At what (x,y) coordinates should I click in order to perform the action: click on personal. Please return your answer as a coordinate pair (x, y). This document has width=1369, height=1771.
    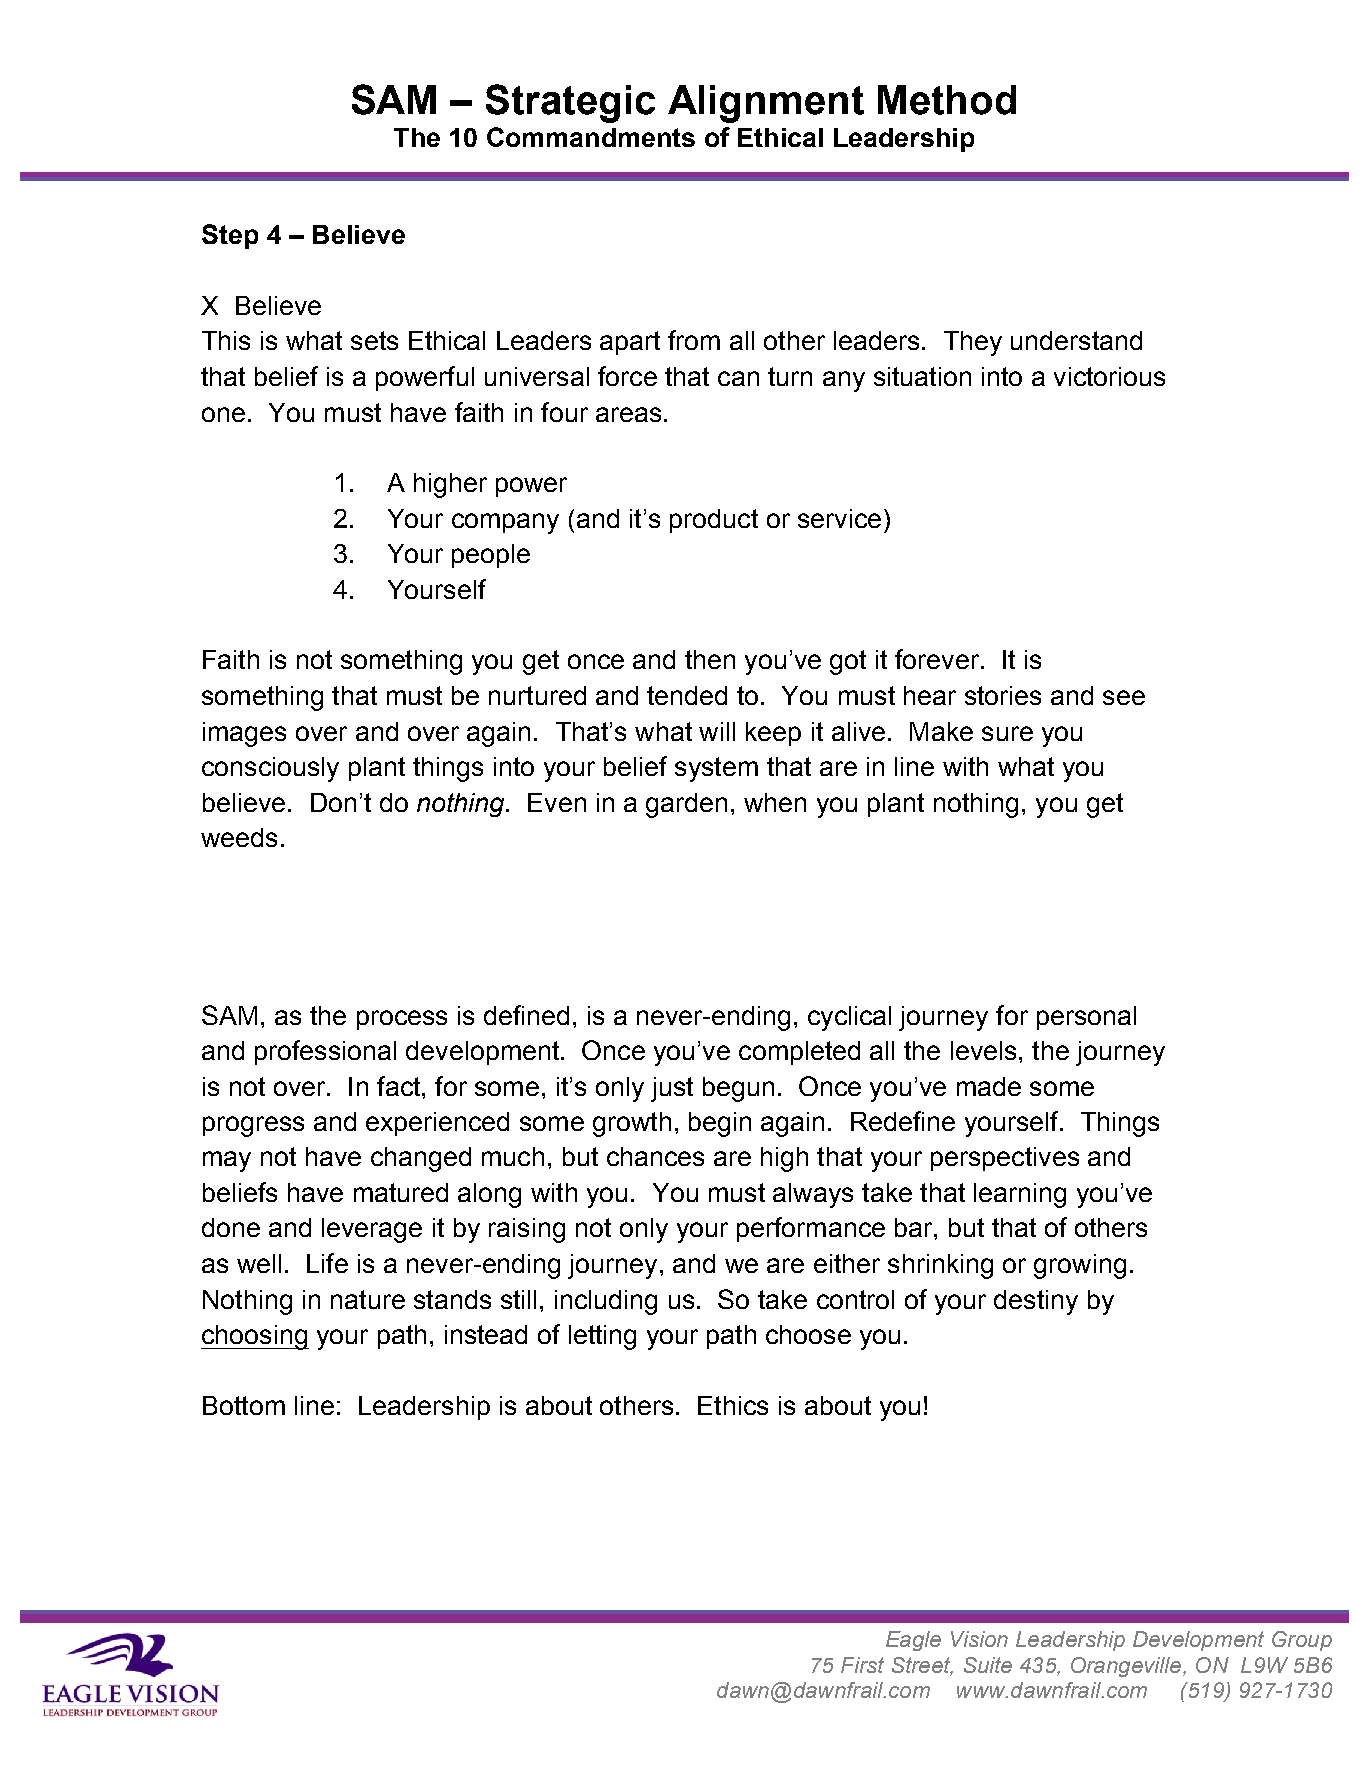
    Looking at the image, I should click on (1086, 1018).
